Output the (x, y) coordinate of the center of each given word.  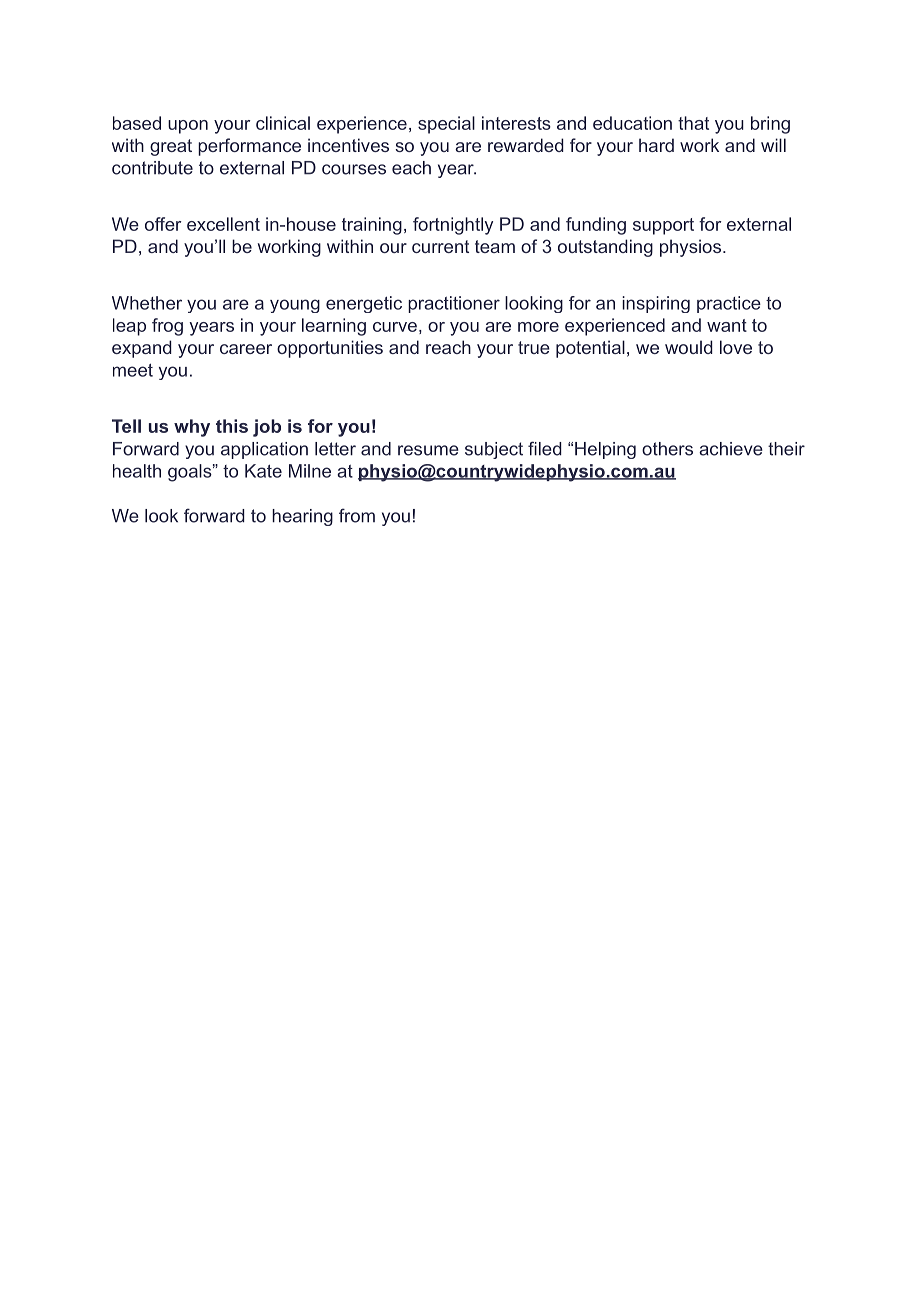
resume (428, 450)
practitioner (454, 304)
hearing (302, 517)
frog (167, 327)
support (663, 226)
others (667, 449)
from (357, 515)
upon (188, 127)
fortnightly (453, 226)
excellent (223, 224)
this (232, 426)
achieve (731, 449)
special (446, 125)
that (693, 123)
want (727, 325)
